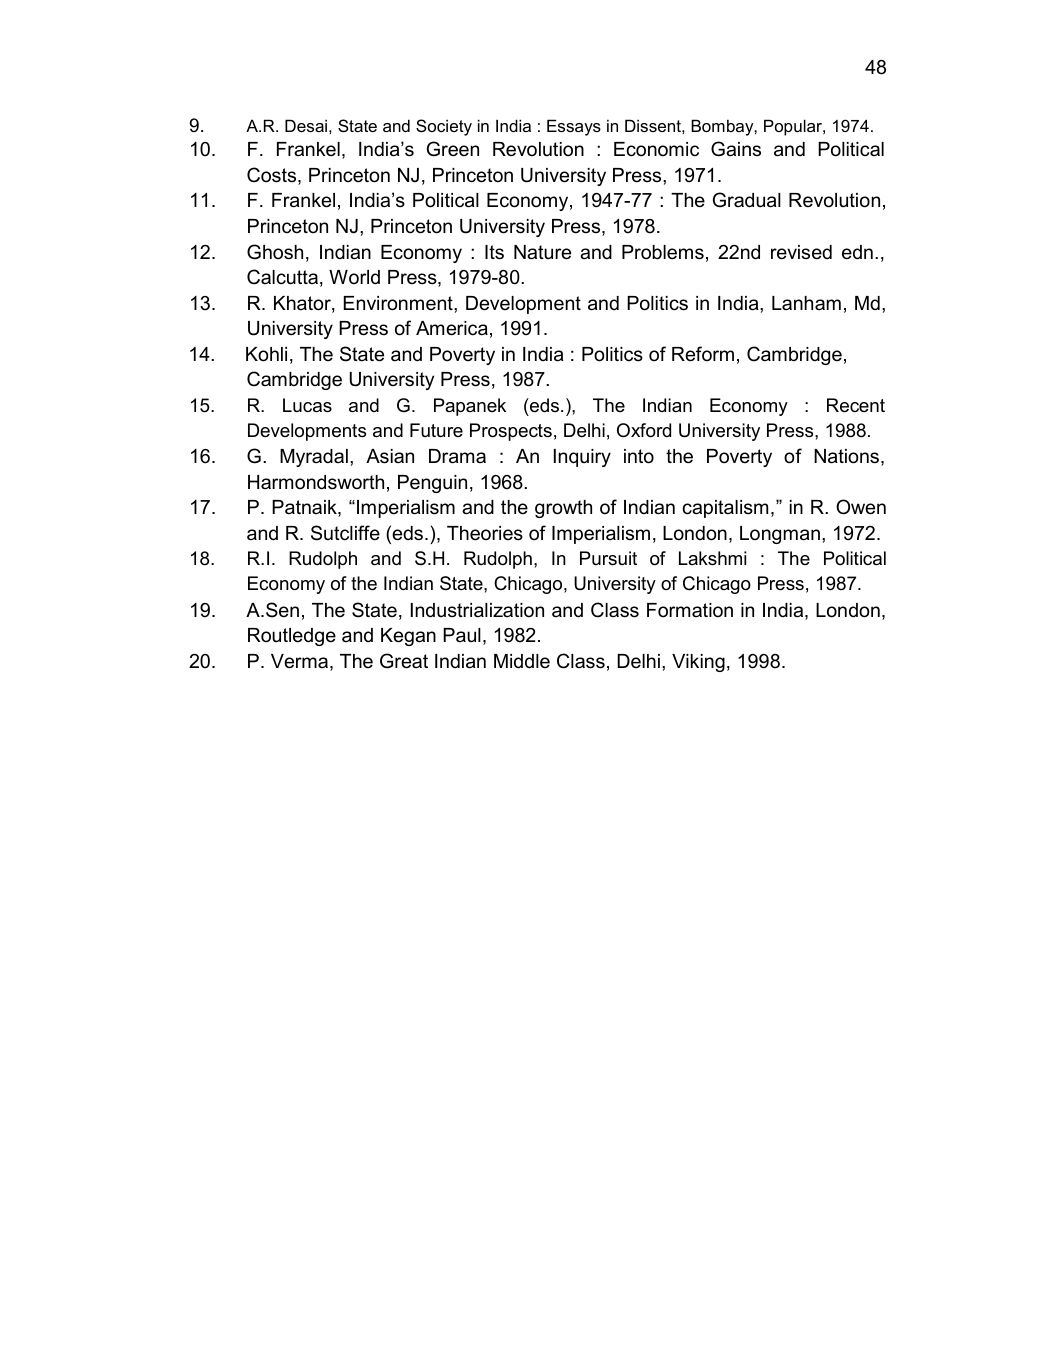  What do you see at coordinates (511, 432) in the screenshot?
I see `Prospects` at bounding box center [511, 432].
